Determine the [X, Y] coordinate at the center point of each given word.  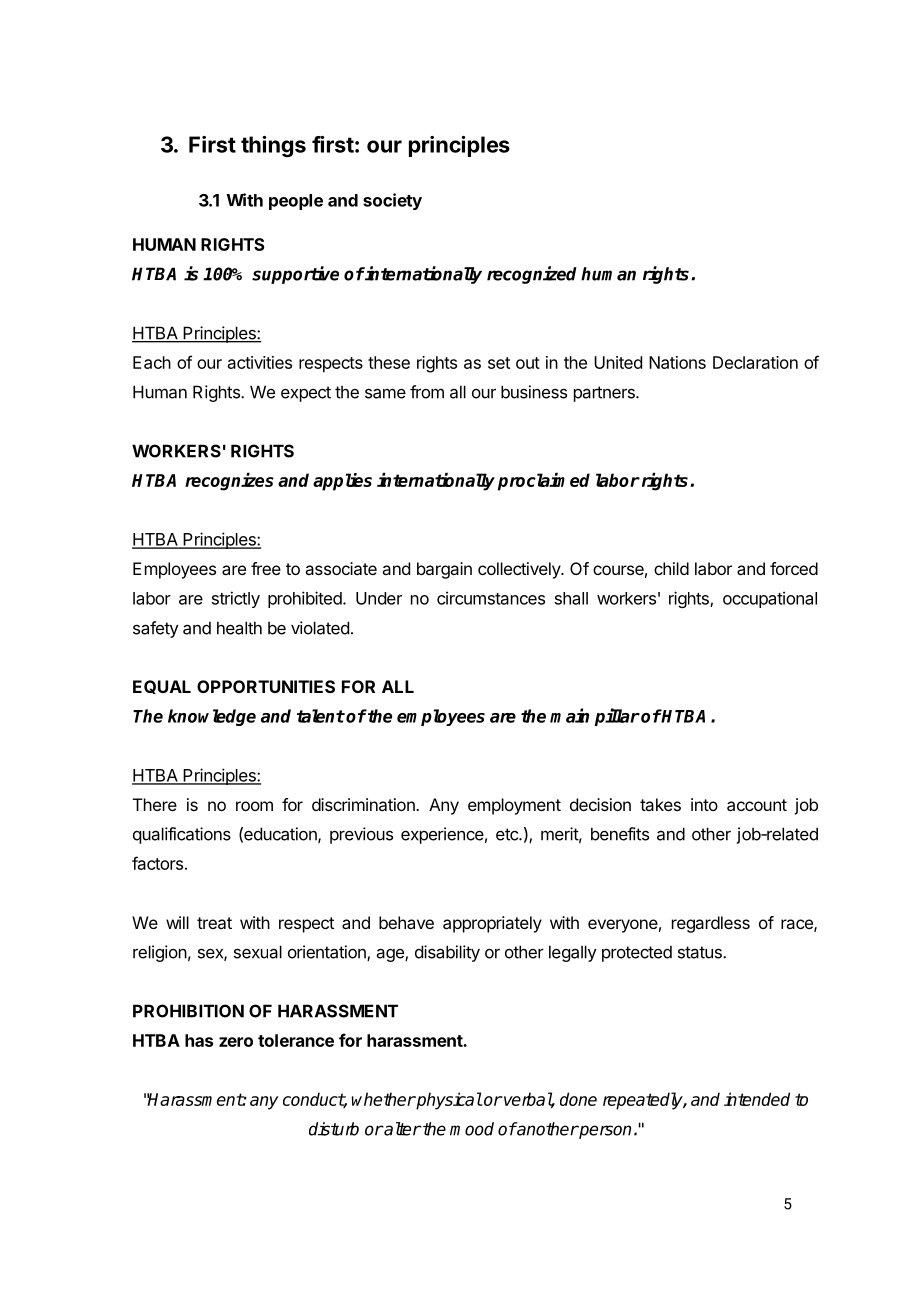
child [671, 568]
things [273, 146]
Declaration [755, 362]
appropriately [492, 924]
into [704, 804]
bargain [444, 570]
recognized [532, 275]
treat [214, 923]
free [266, 568]
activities [260, 362]
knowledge [212, 717]
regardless [711, 924]
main [569, 715]
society [392, 201]
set [499, 363]
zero [236, 1042]
